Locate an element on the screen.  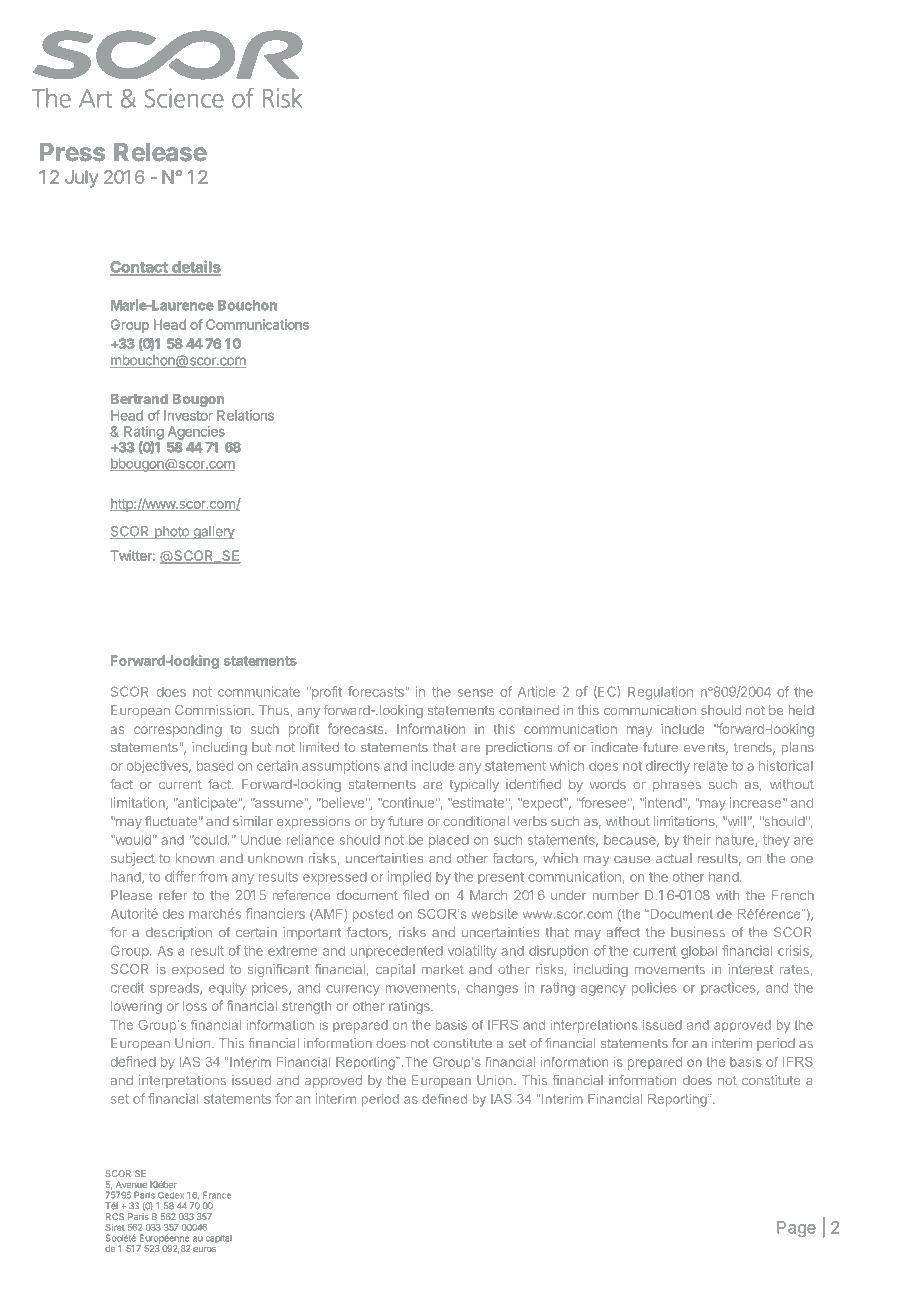
Page is located at coordinates (796, 1229).
